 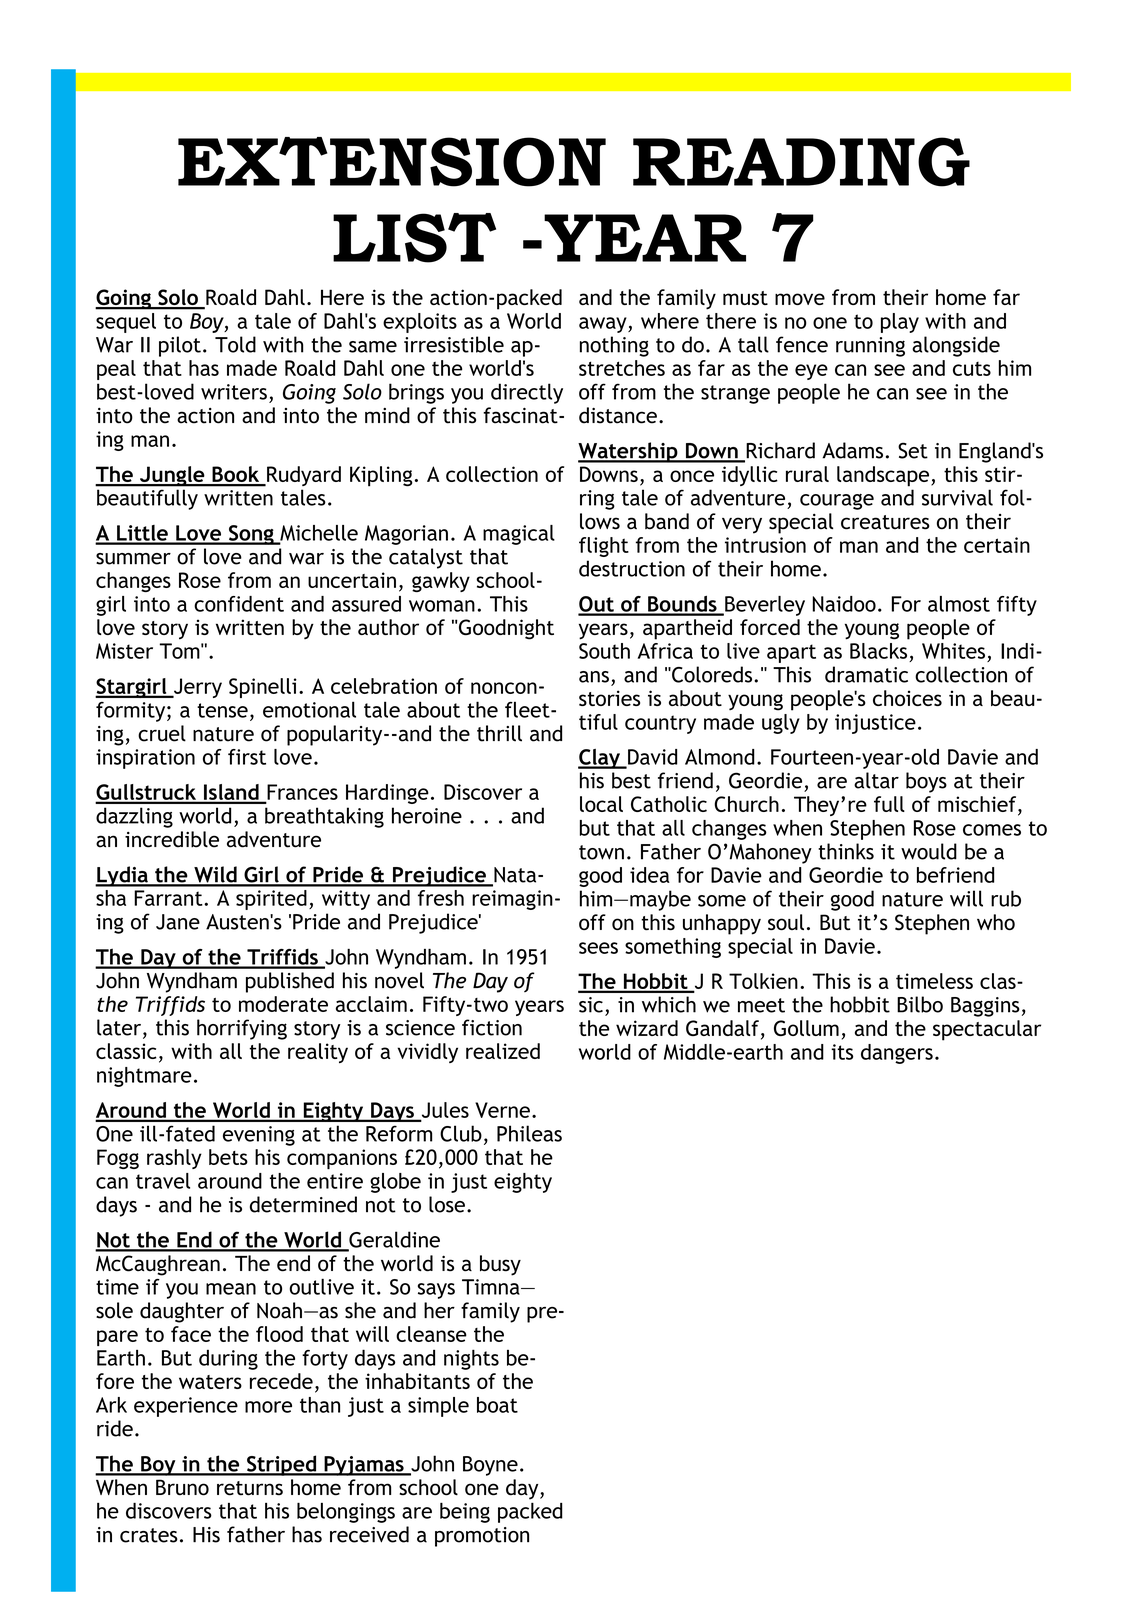 I want to click on horrifying, so click(x=242, y=1029).
